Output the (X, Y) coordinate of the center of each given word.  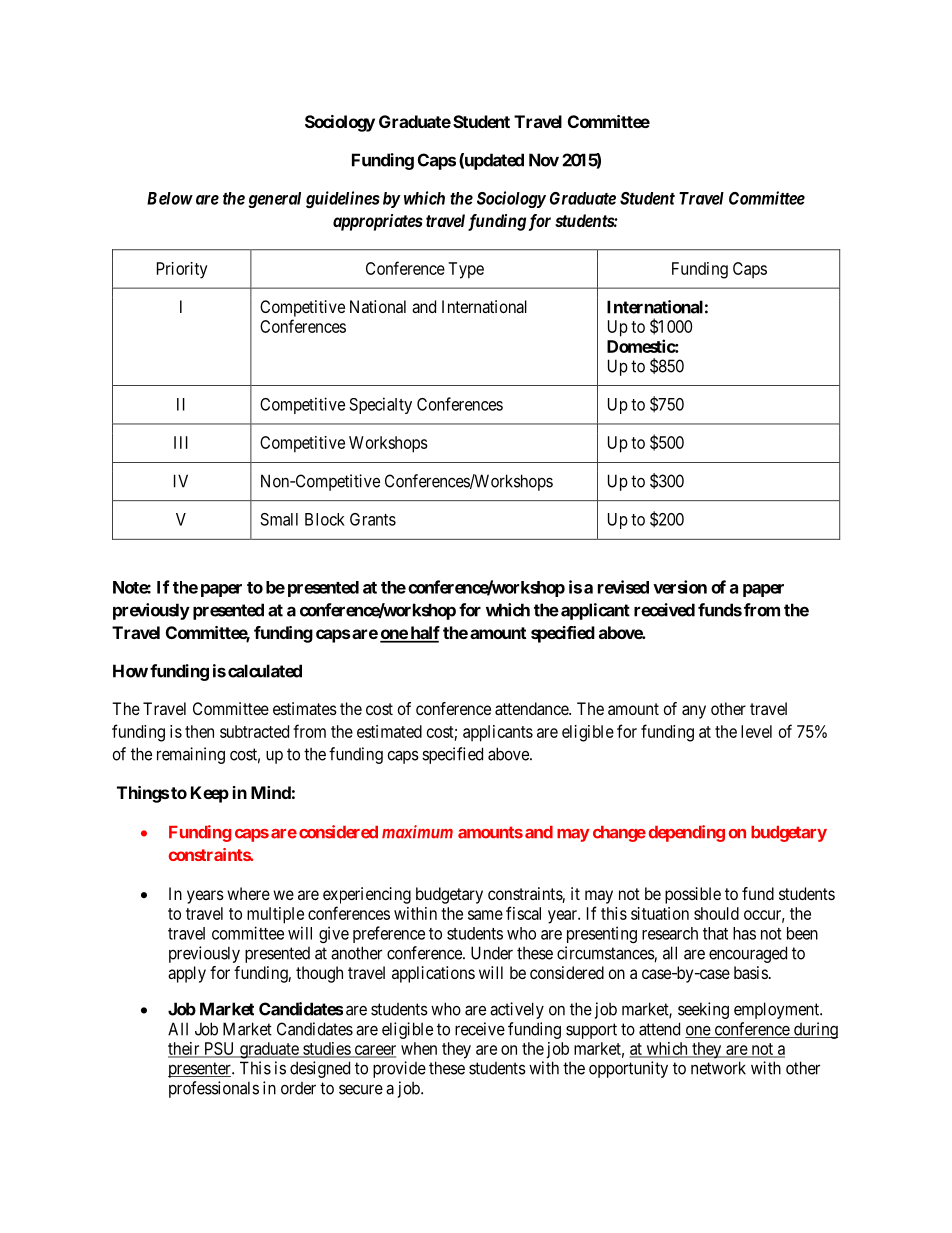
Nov (544, 160)
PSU (219, 1049)
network (718, 1068)
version (680, 587)
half (424, 634)
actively (517, 1010)
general (274, 200)
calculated (265, 671)
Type (466, 270)
